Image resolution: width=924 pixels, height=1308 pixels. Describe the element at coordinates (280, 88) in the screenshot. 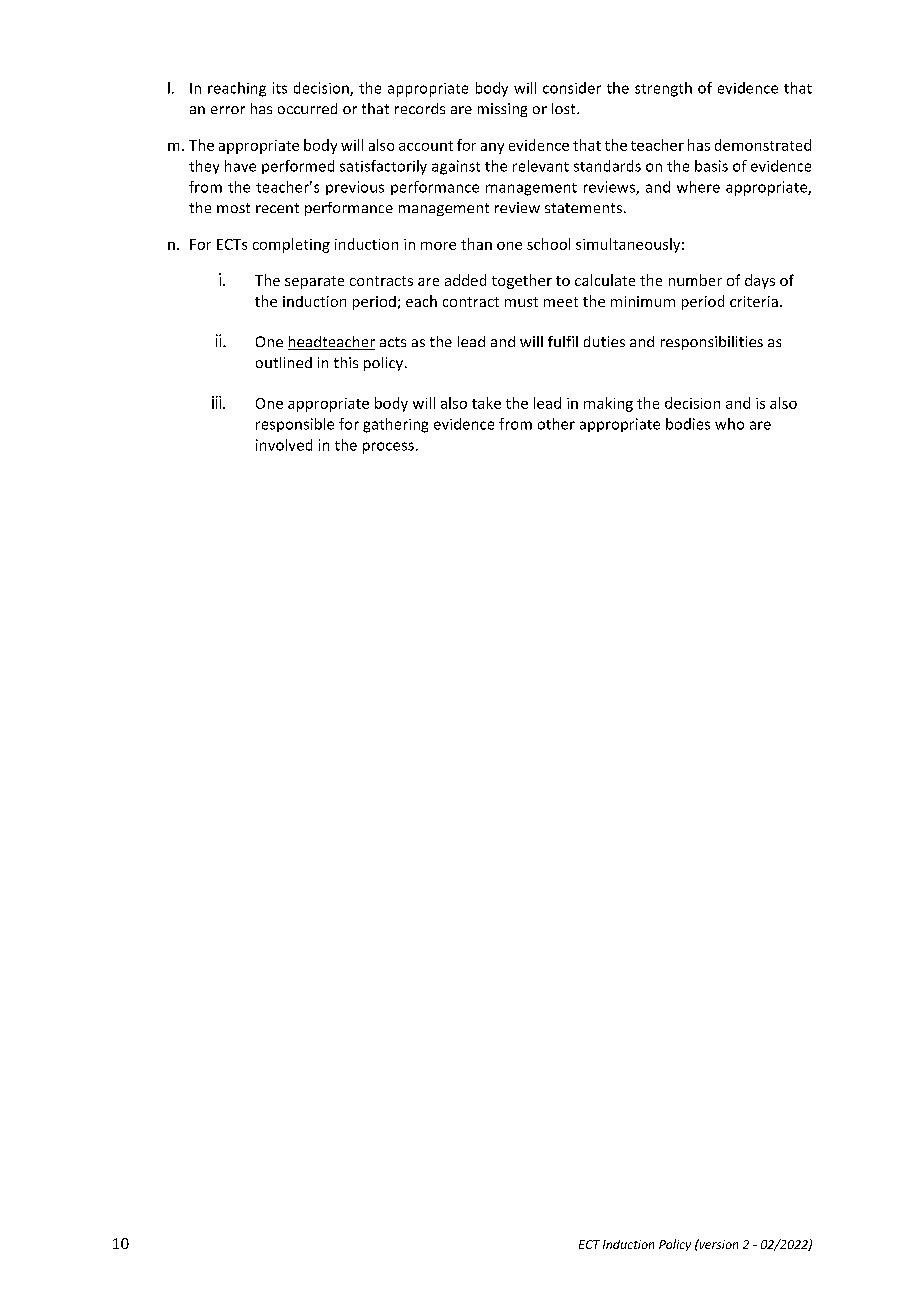

I see `its` at that location.
